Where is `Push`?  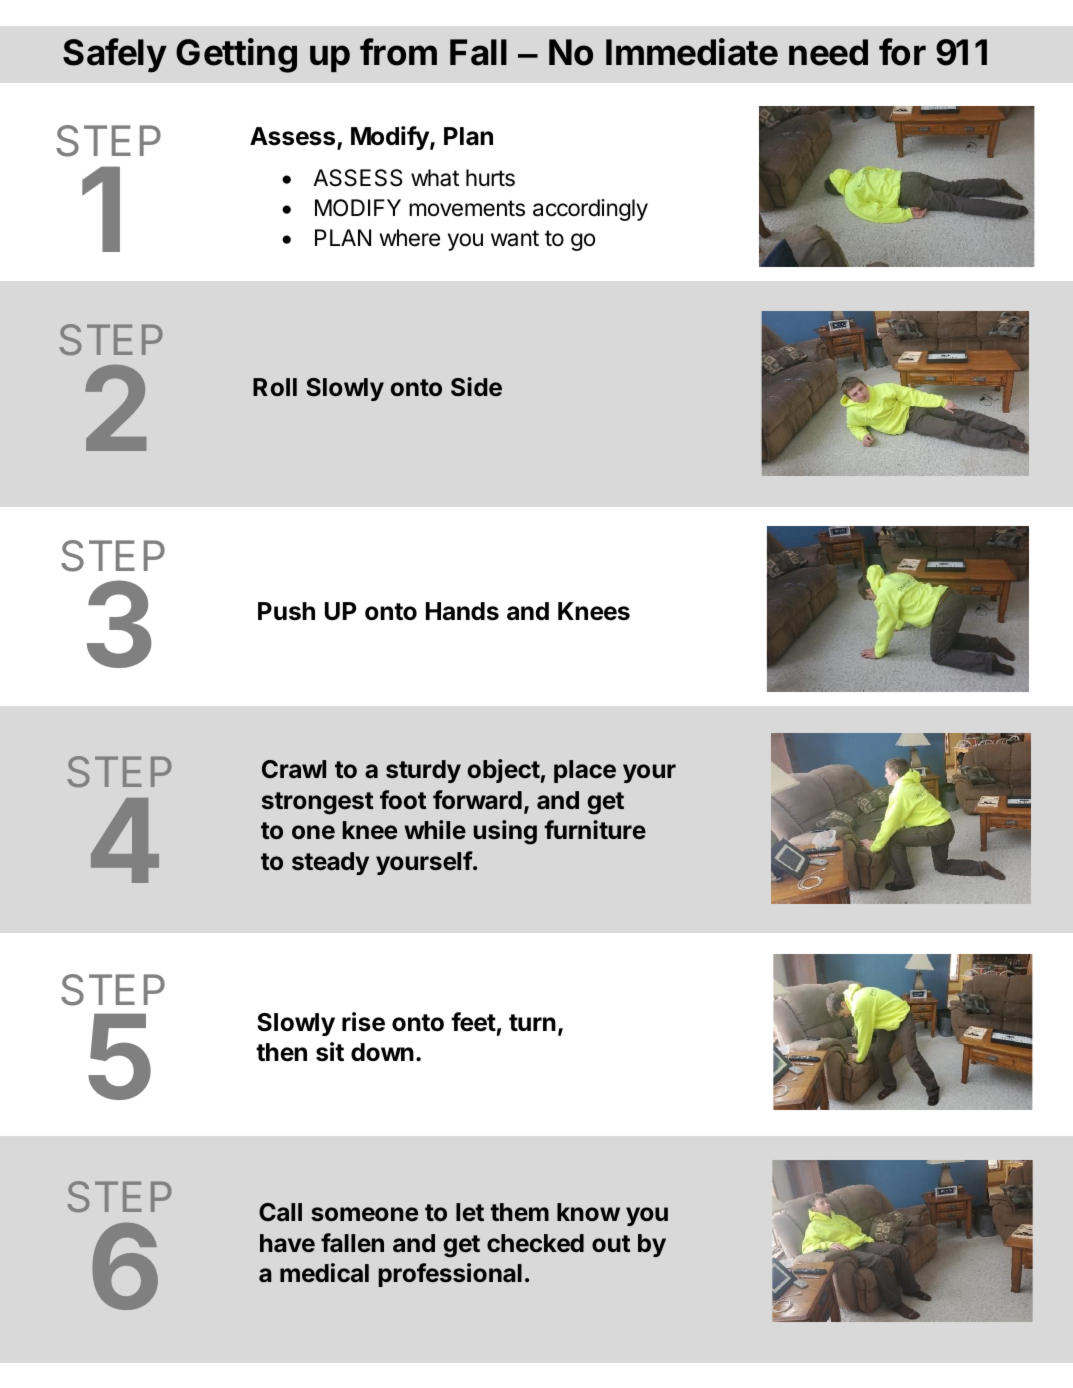 Push is located at coordinates (286, 611).
